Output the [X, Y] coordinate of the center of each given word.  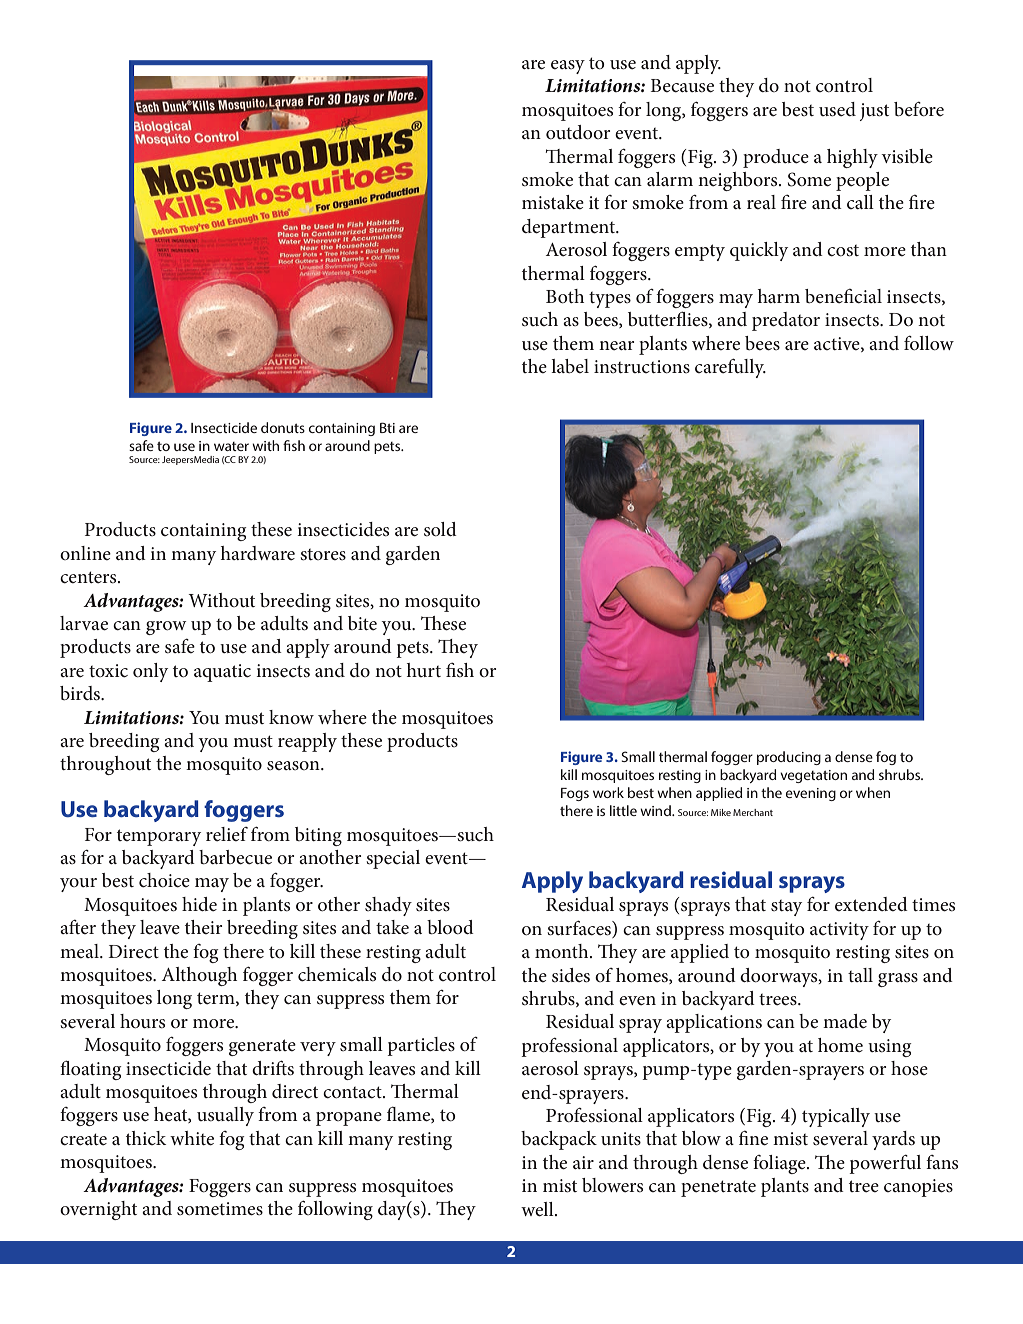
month [563, 951]
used [837, 109]
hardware [258, 553]
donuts [283, 427]
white [192, 1138]
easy [568, 67]
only [150, 672]
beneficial [843, 296]
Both [565, 296]
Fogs [575, 794]
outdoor [578, 132]
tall [860, 975]
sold [440, 529]
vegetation [813, 776]
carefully [730, 368]
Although [199, 976]
